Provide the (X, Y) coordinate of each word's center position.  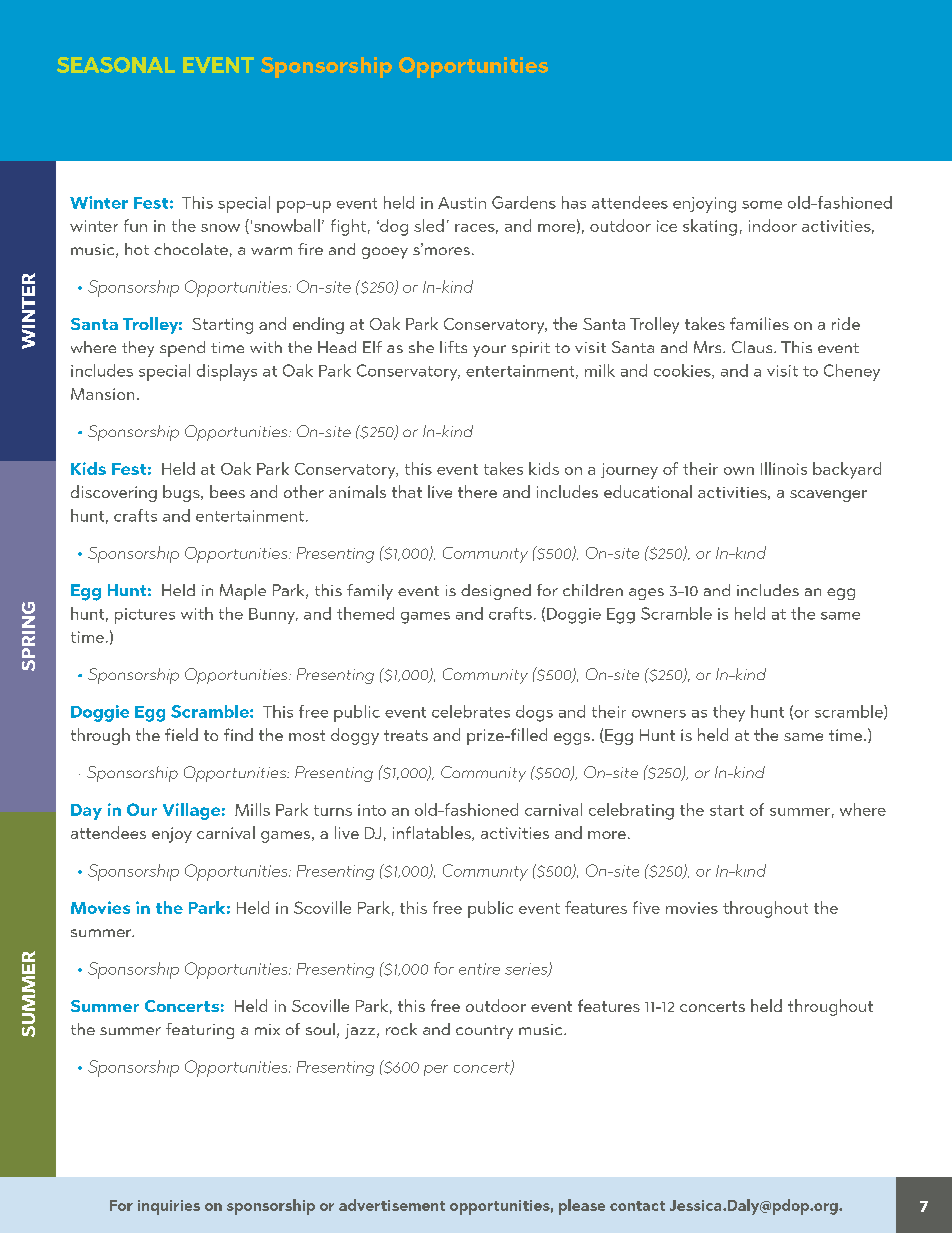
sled (429, 225)
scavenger (828, 496)
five (646, 907)
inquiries (169, 1207)
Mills (252, 809)
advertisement (392, 1205)
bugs (182, 493)
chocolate (191, 249)
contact (637, 1206)
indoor (773, 225)
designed (496, 592)
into (372, 810)
